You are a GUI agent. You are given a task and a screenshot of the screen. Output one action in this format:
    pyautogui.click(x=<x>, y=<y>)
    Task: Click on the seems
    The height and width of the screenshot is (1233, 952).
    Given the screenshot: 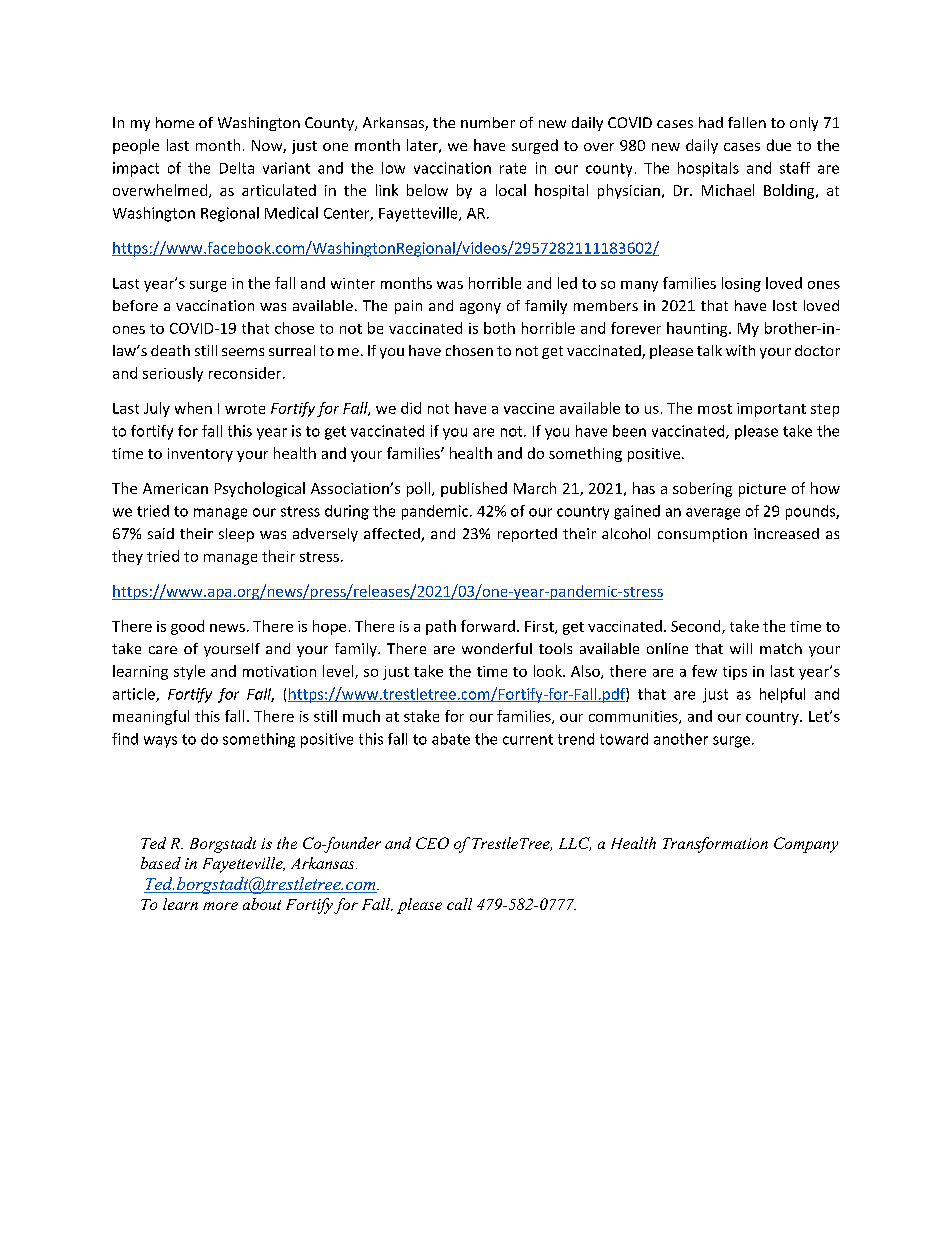 What is the action you would take?
    pyautogui.click(x=243, y=352)
